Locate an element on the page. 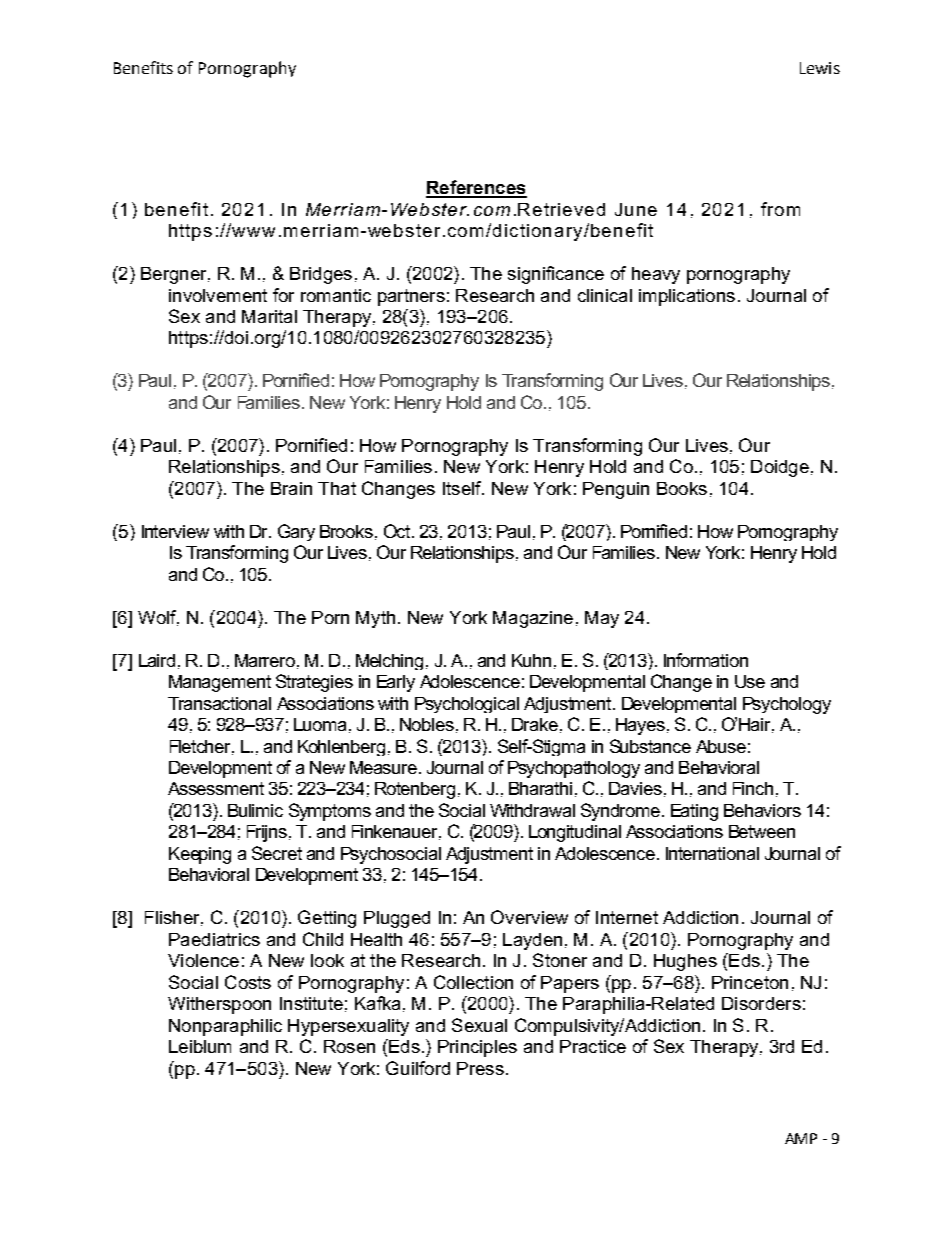 The width and height of the image is (952, 1233). partners is located at coordinates (411, 297).
